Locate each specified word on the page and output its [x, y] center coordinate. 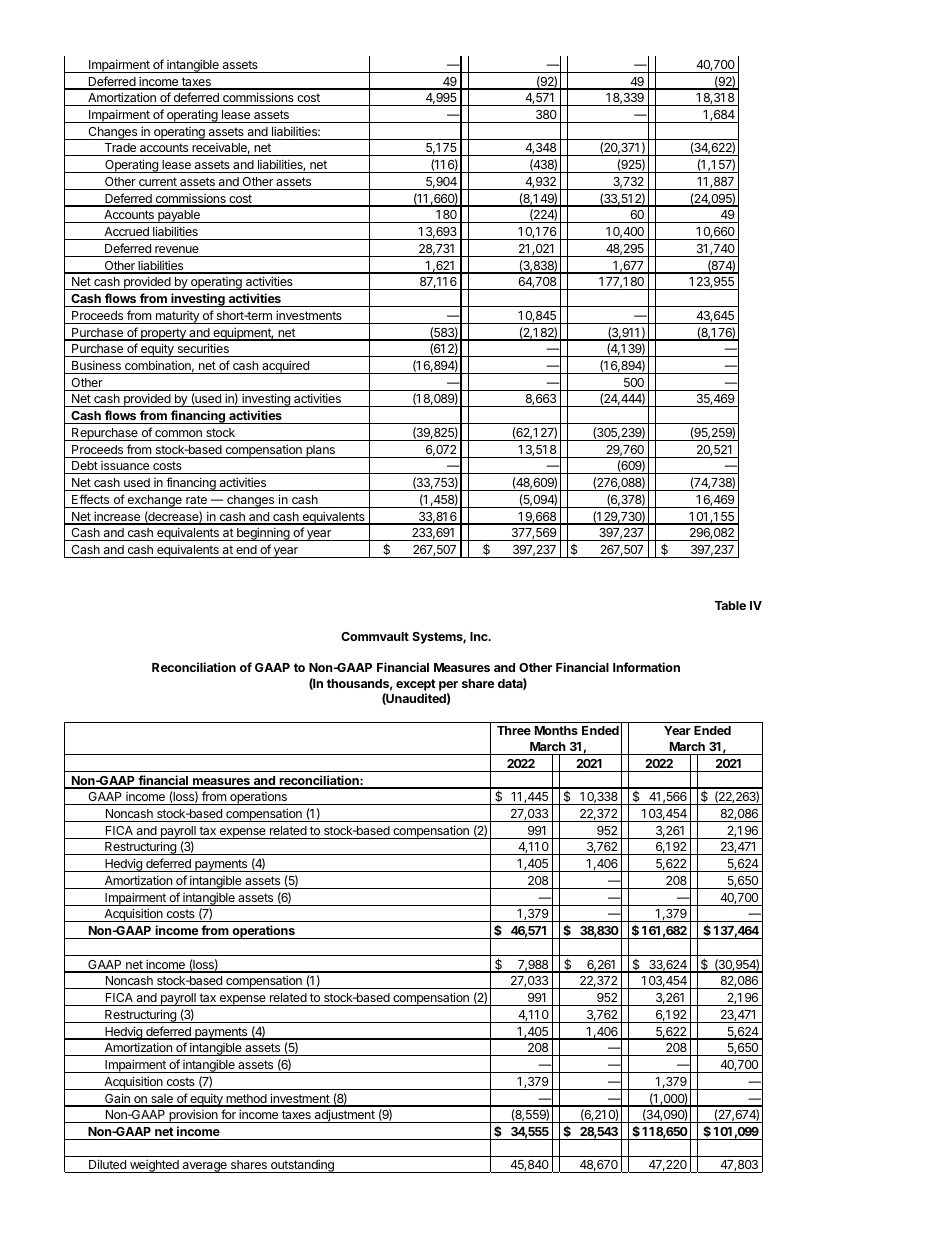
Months [556, 730]
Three [514, 730]
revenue [177, 249]
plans [320, 451]
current [158, 181]
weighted [154, 1166]
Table [730, 605]
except [416, 685]
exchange [154, 501]
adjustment [344, 1116]
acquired [285, 367]
